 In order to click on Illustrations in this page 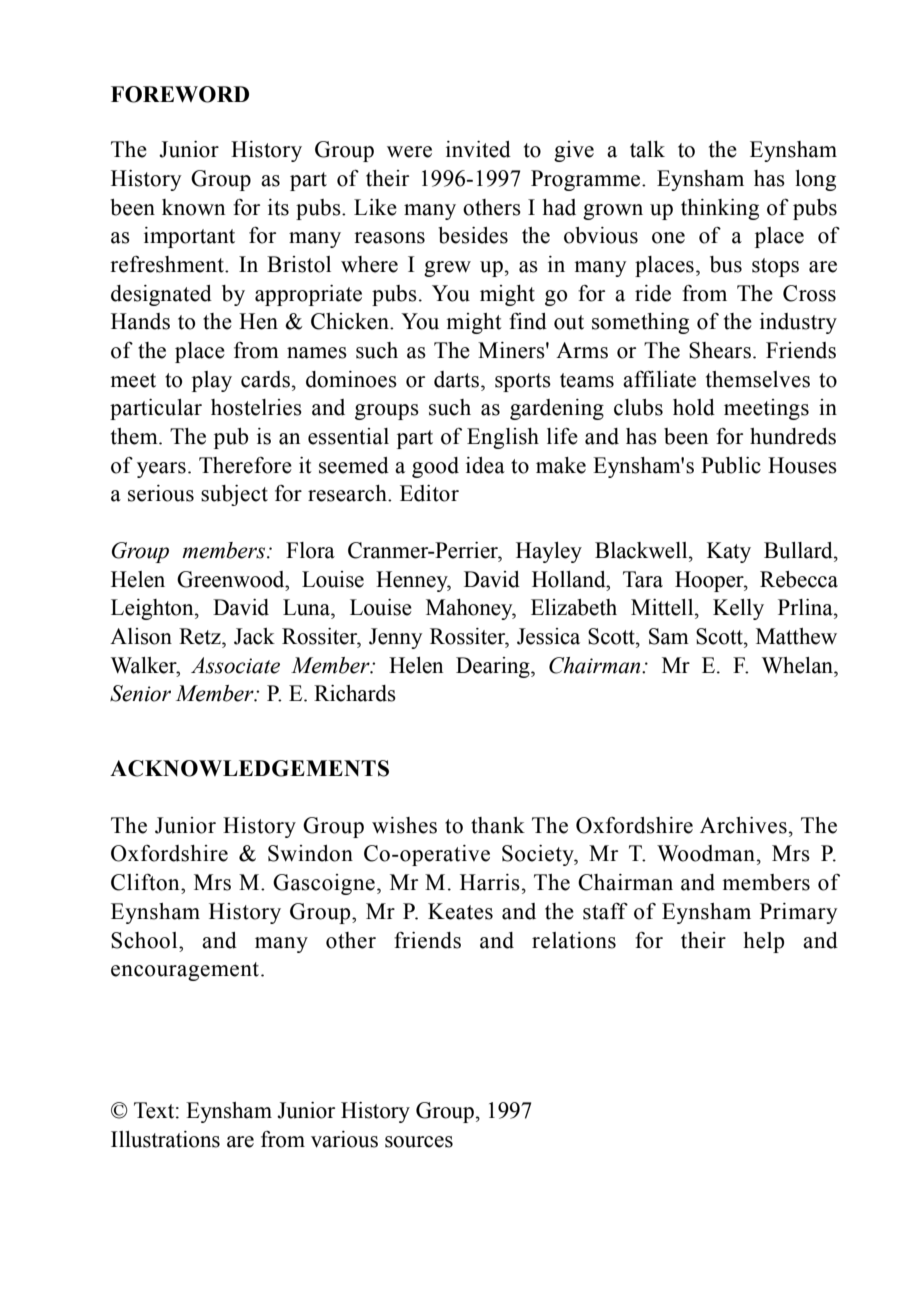, I will do `click(165, 1139)`.
